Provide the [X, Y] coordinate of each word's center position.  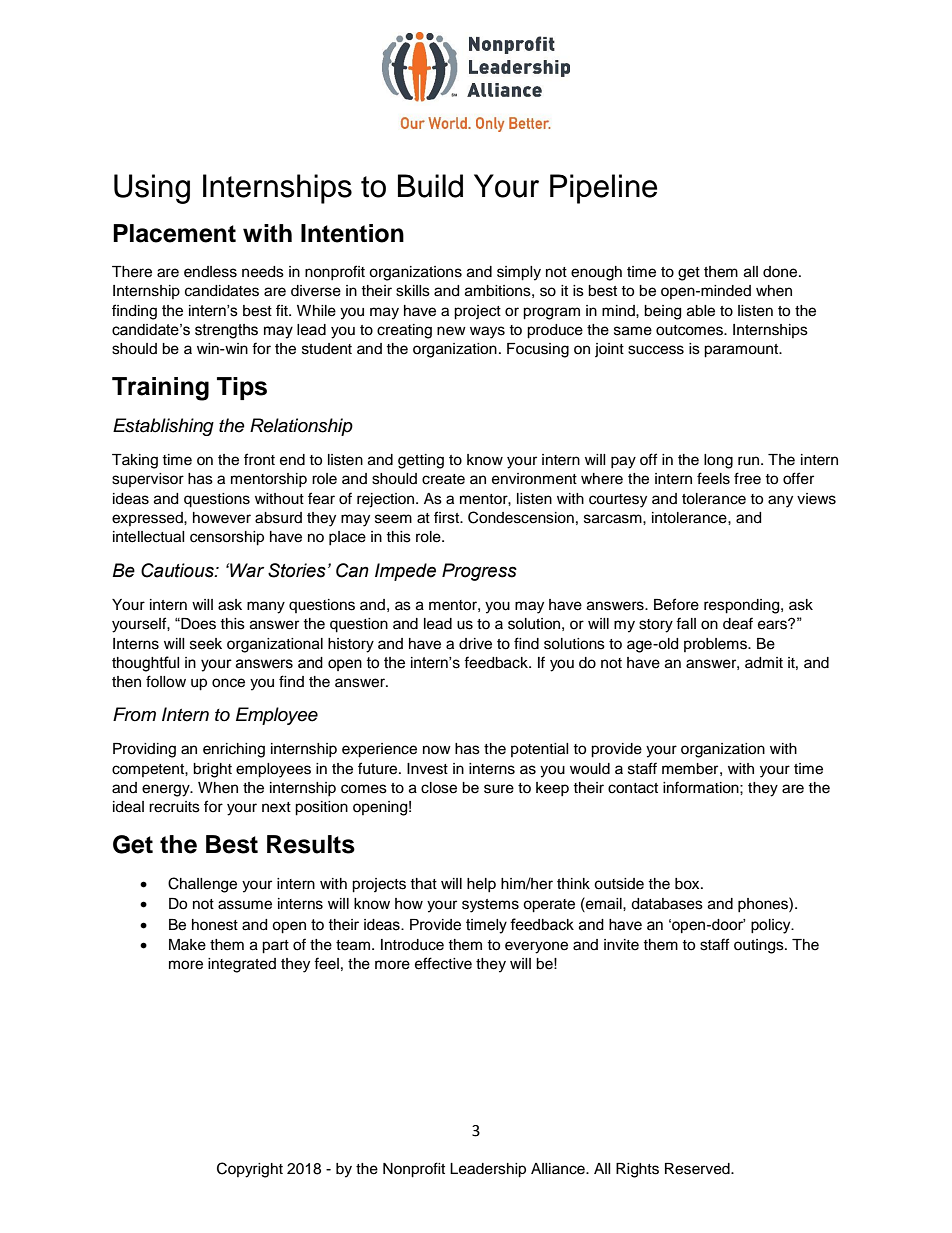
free [747, 478]
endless [210, 272]
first [447, 517]
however [222, 518]
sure [499, 789]
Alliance [559, 1169]
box [688, 884]
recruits [174, 807]
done [781, 272]
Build [430, 186]
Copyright [250, 1170]
